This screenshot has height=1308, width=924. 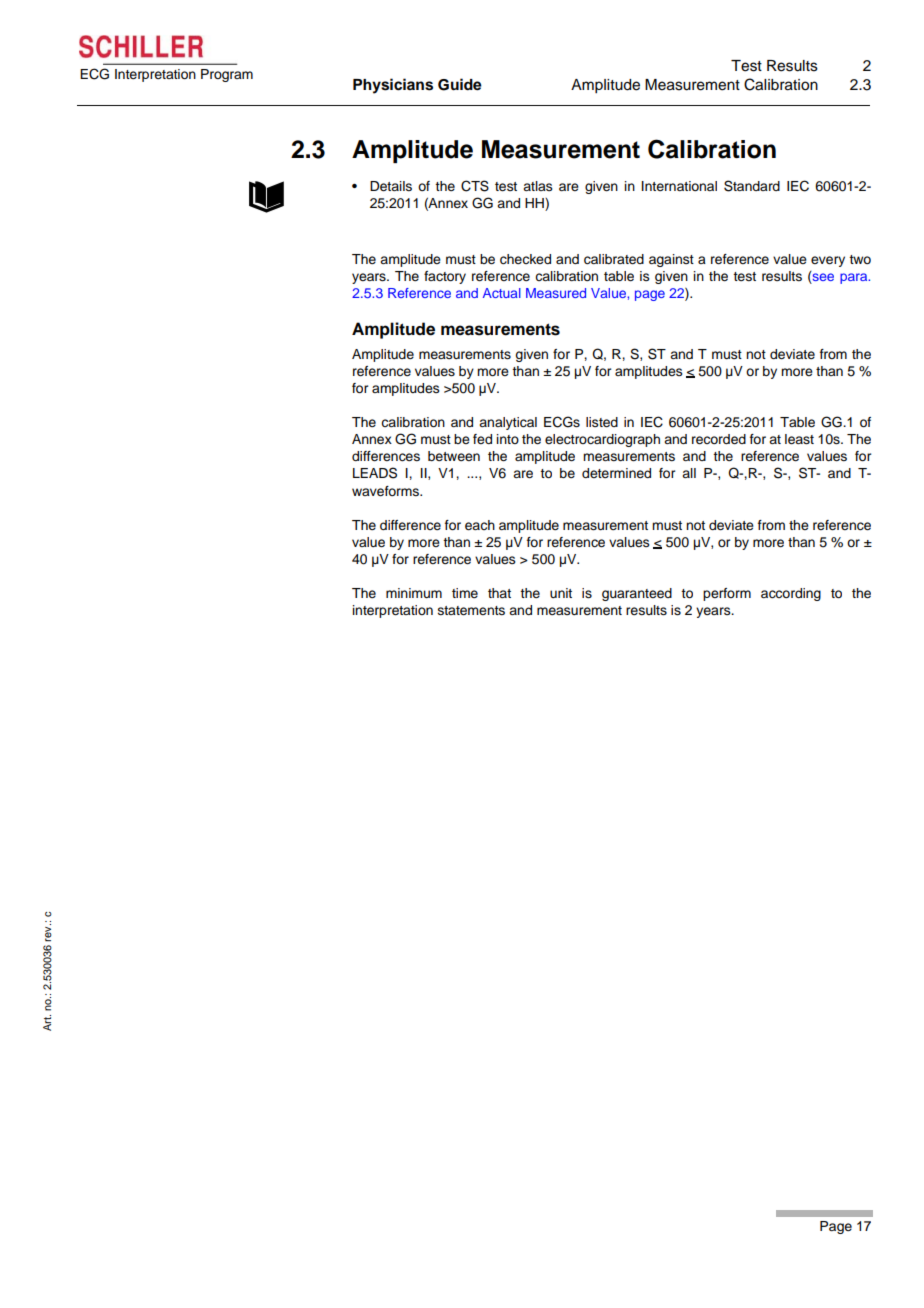 What do you see at coordinates (855, 278) in the screenshot?
I see `para` at bounding box center [855, 278].
